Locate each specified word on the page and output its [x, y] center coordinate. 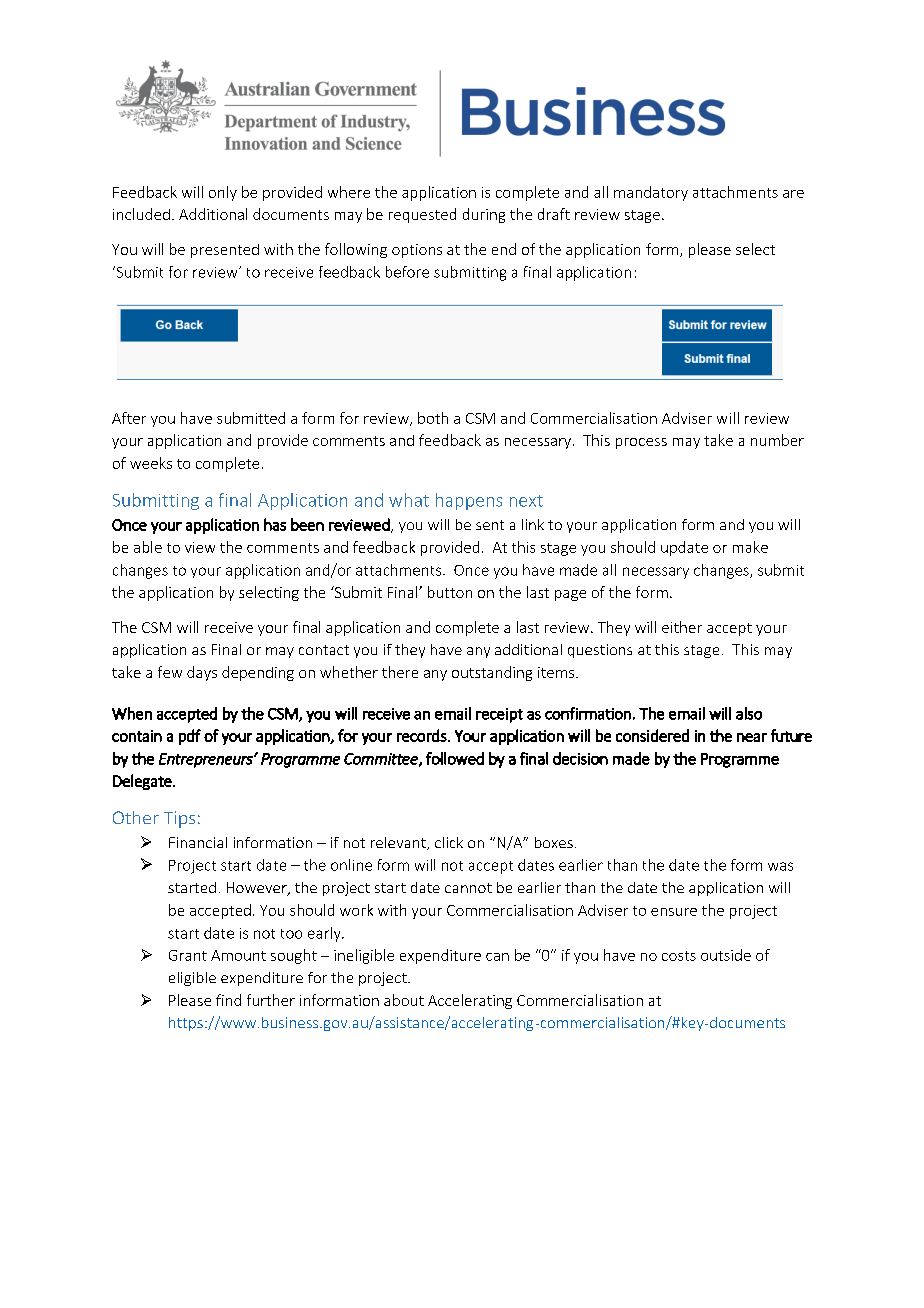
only [223, 193]
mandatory [651, 193]
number [777, 440]
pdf [190, 737]
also [749, 713]
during [484, 215]
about [404, 1000]
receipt [499, 715]
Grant [188, 955]
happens [469, 501]
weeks [151, 463]
